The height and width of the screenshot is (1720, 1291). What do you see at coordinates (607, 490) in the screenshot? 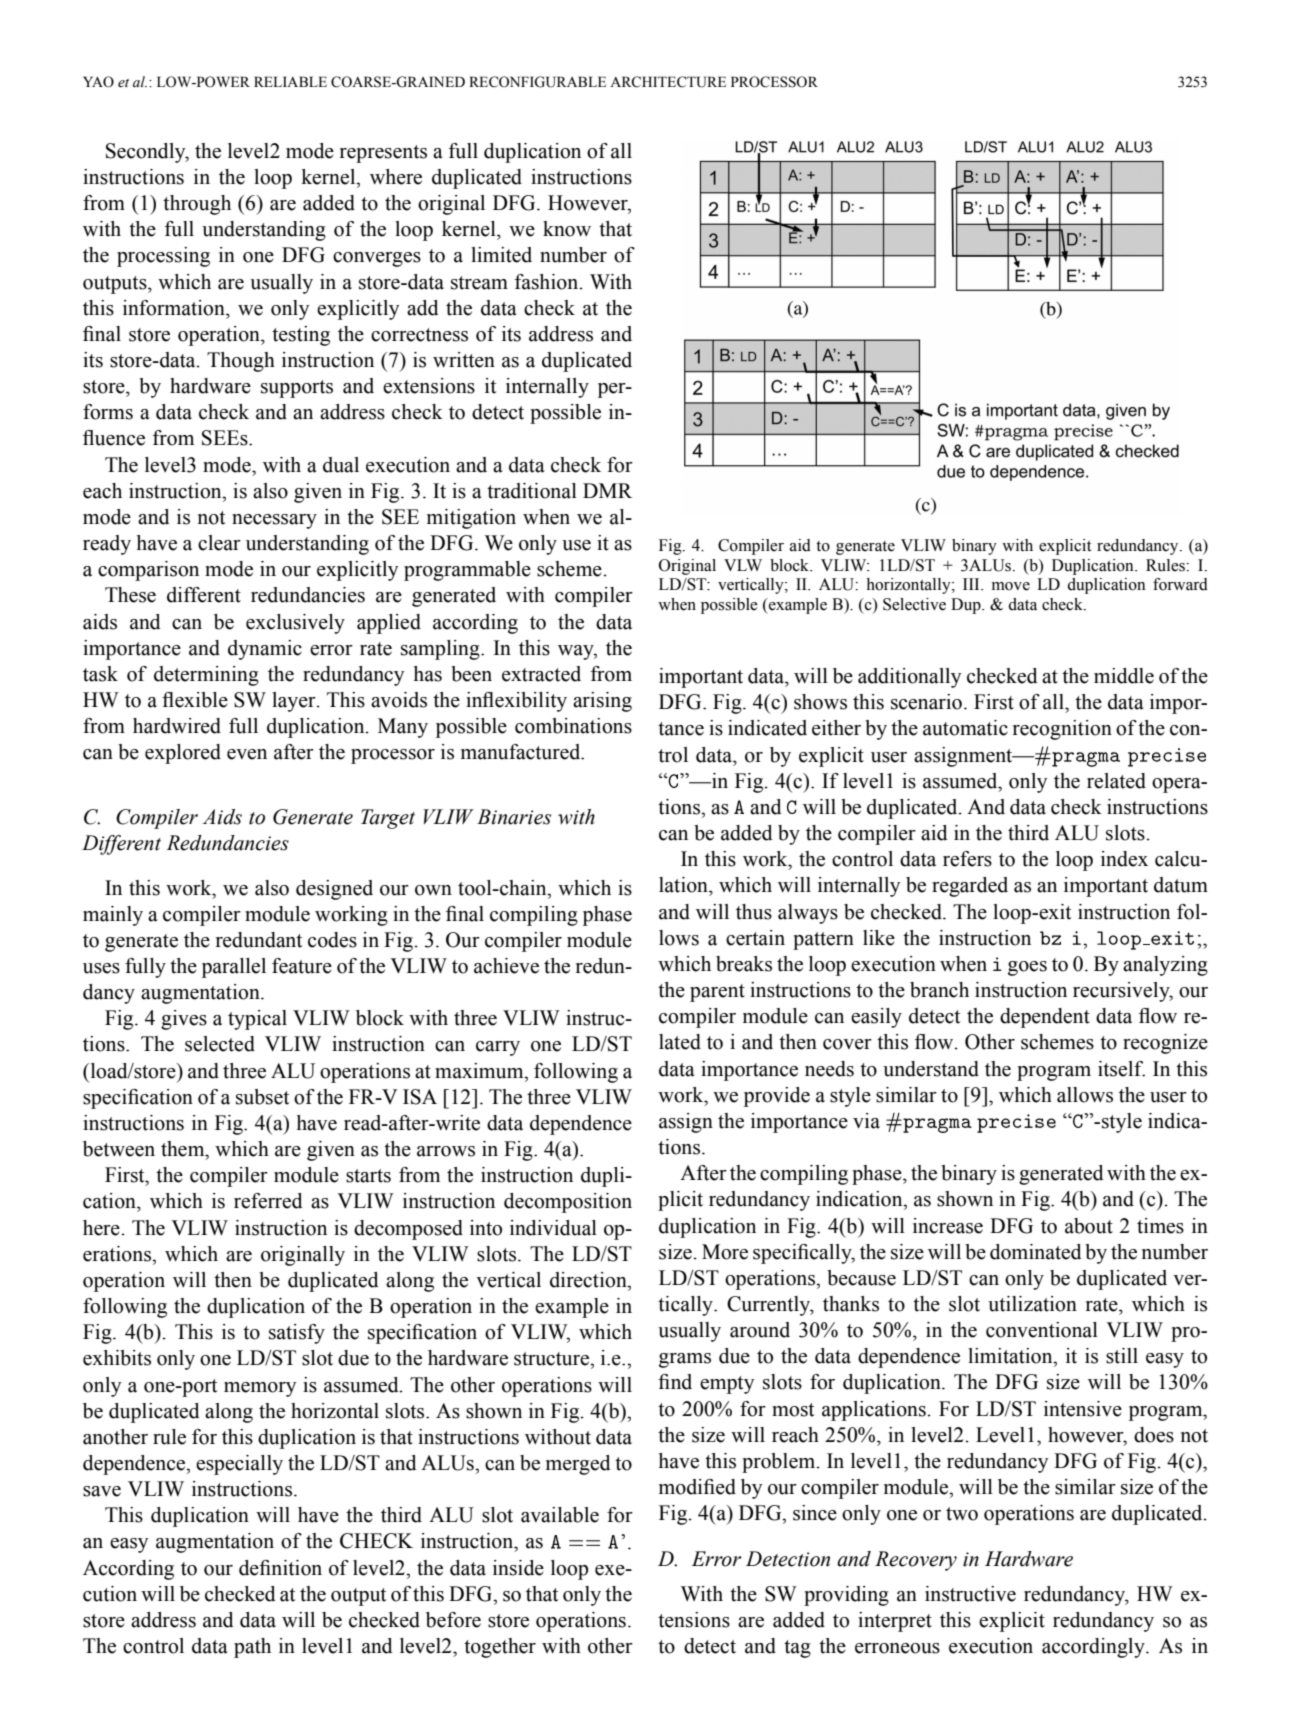
I see `DMR` at bounding box center [607, 490].
